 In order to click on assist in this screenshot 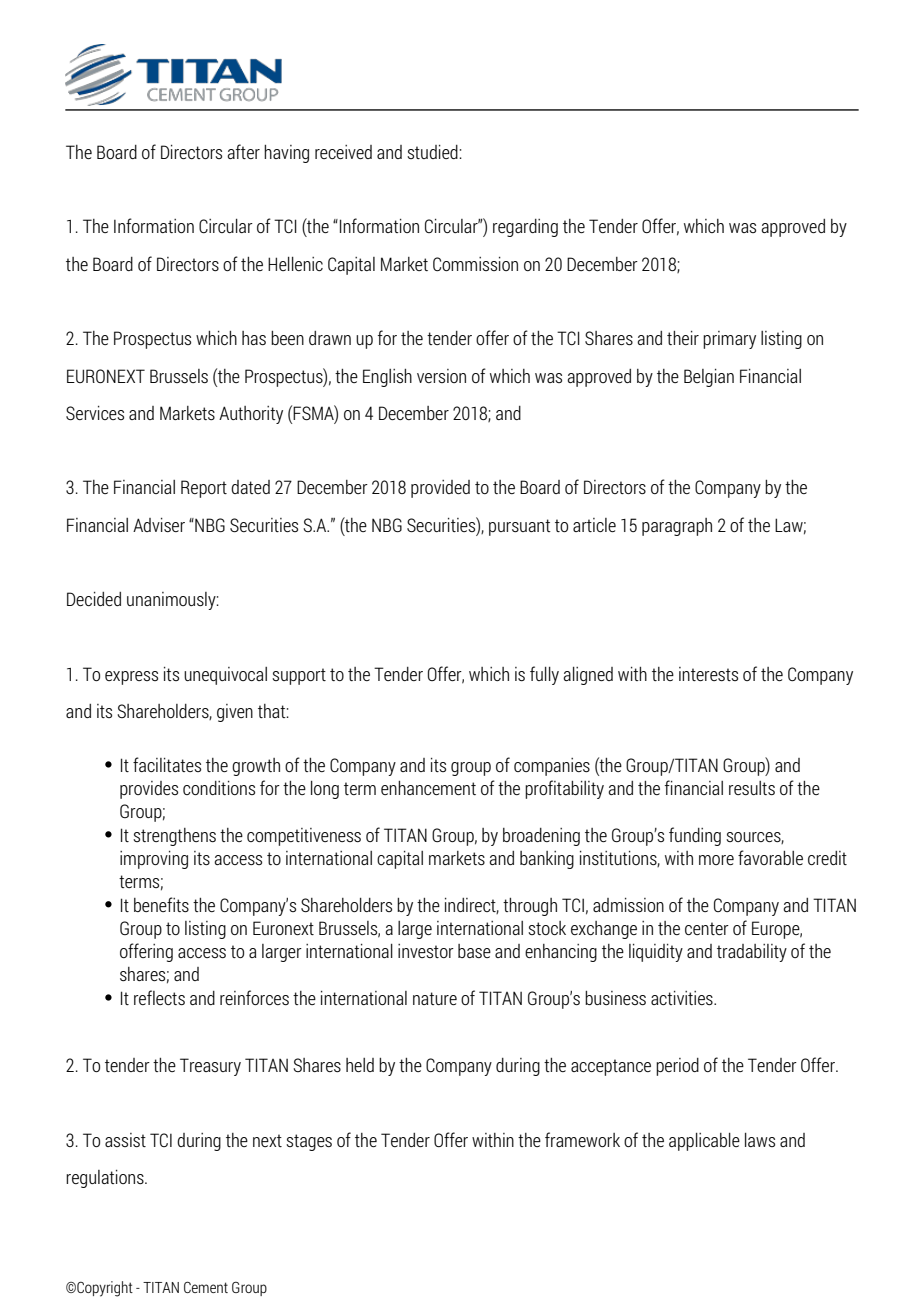, I will do `click(125, 1140)`.
